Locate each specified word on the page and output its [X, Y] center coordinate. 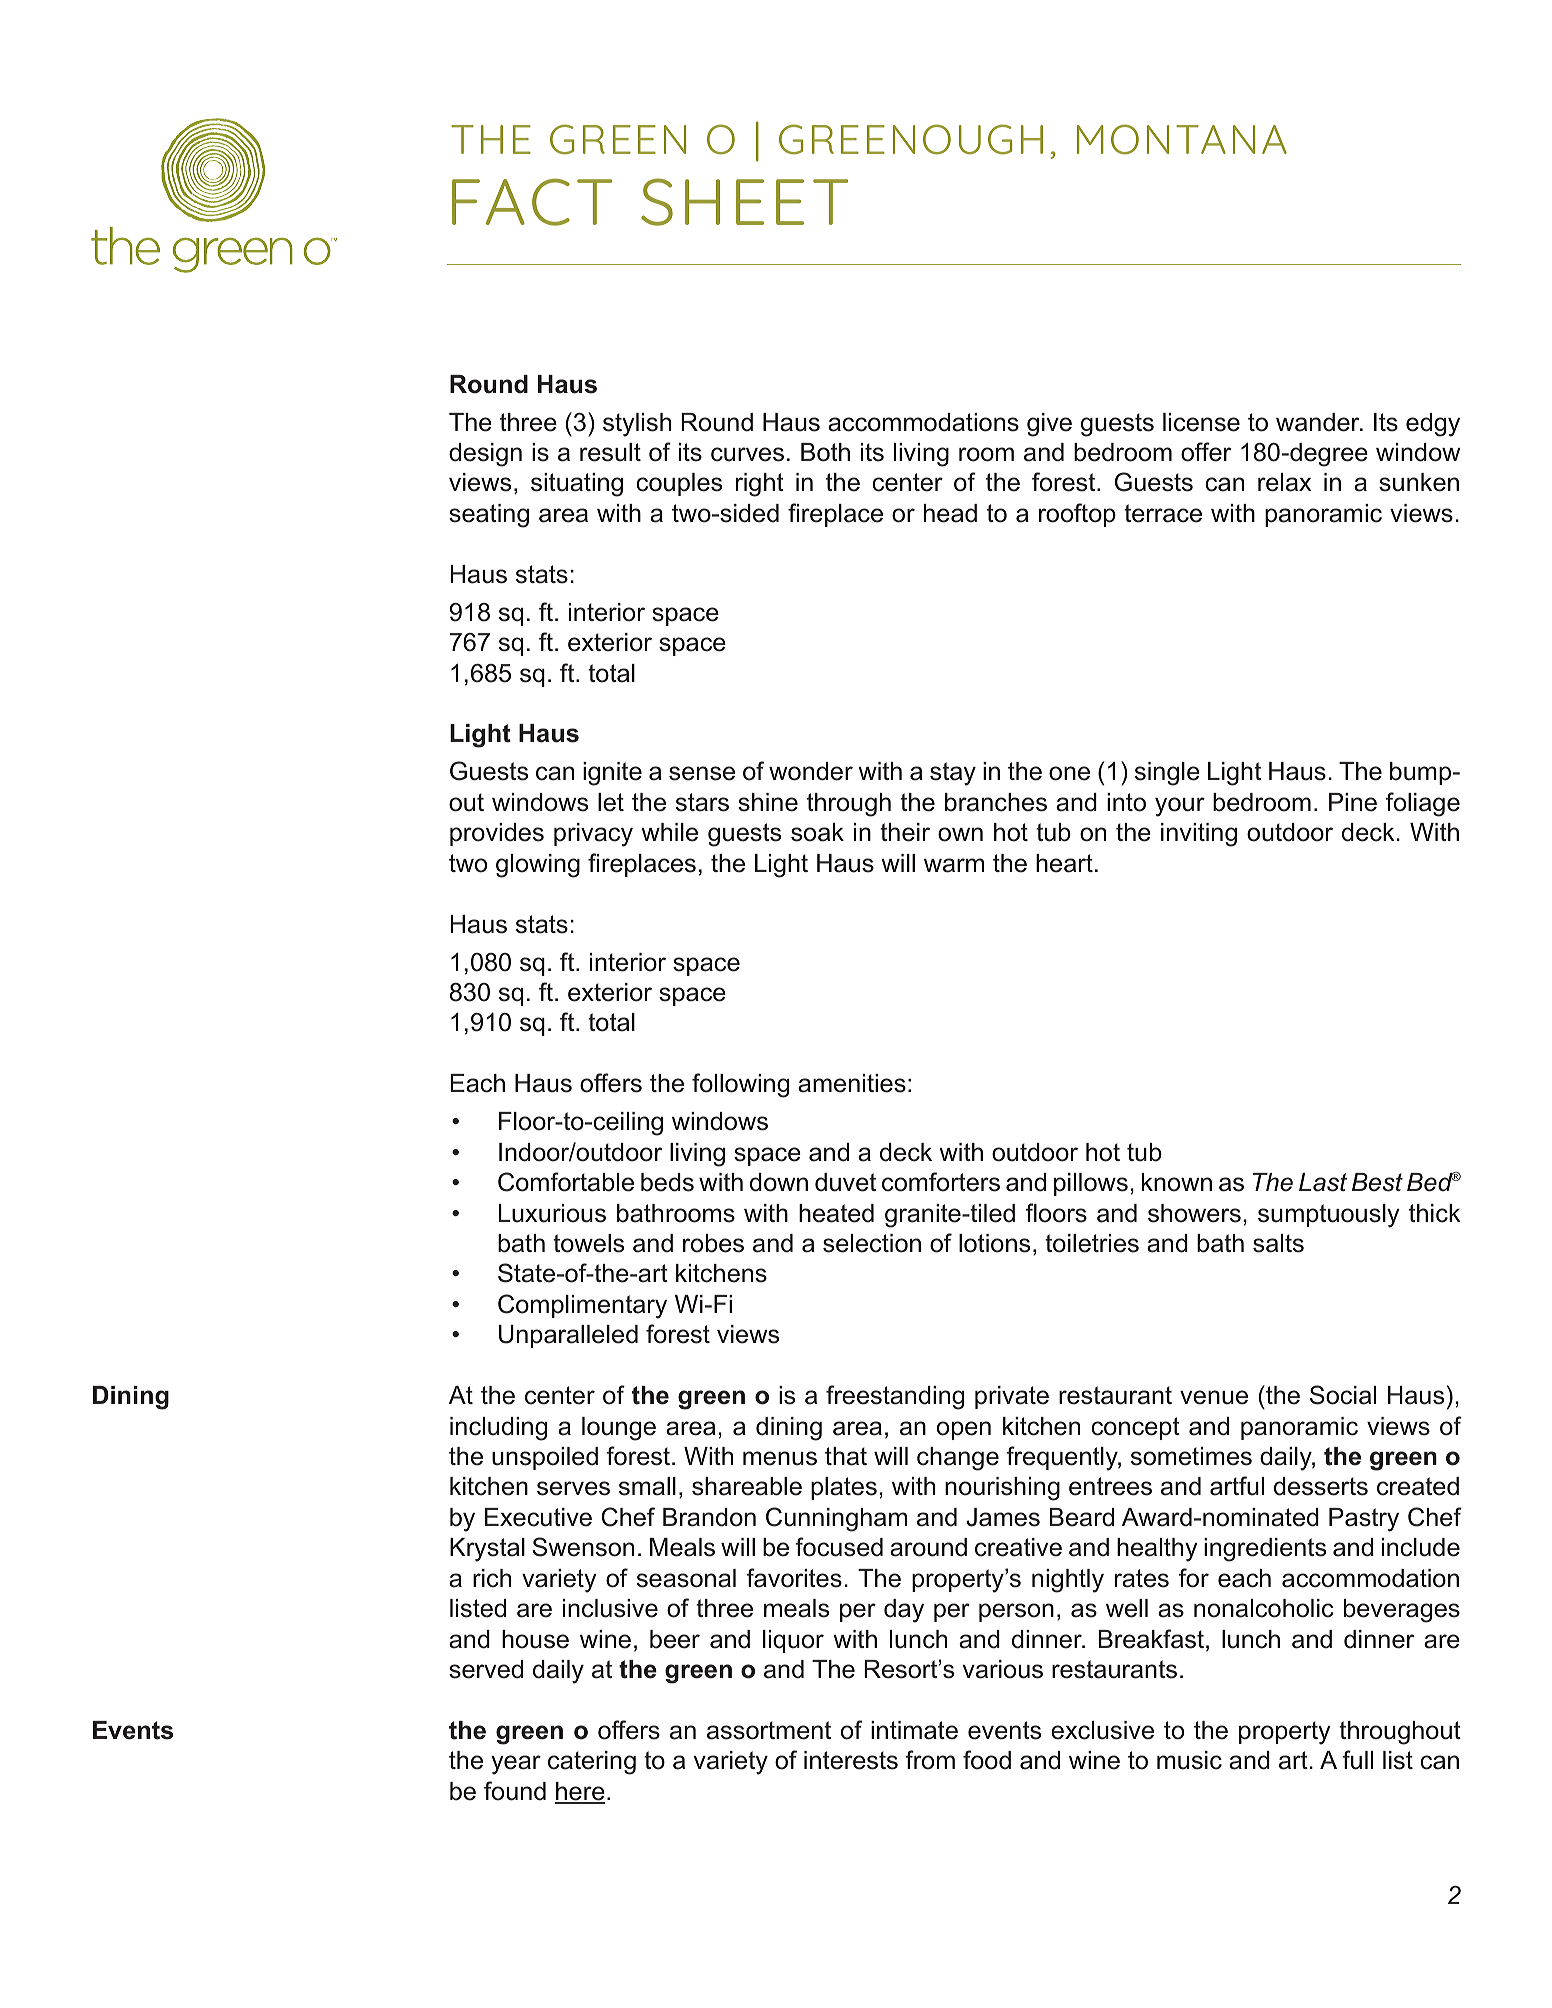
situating [577, 485]
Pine [1353, 802]
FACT [532, 202]
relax [1284, 482]
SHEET [744, 202]
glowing [538, 866]
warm [954, 865]
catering [592, 1763]
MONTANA [1182, 139]
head [950, 513]
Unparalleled [568, 1336]
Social [1343, 1395]
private [1012, 1397]
